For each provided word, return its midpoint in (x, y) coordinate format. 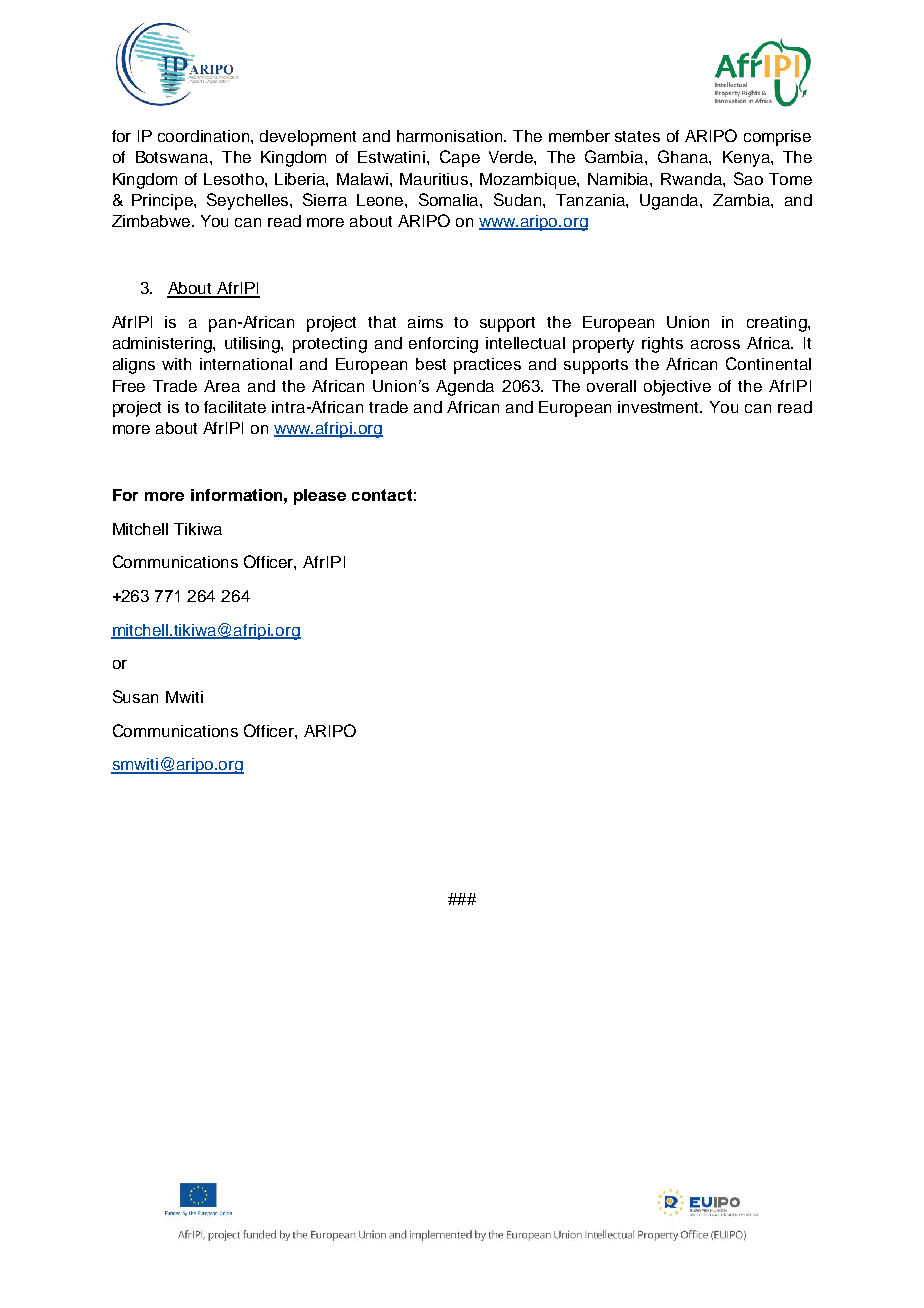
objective (677, 388)
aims (425, 322)
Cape (460, 158)
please (320, 497)
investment (660, 407)
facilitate (235, 407)
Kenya (747, 159)
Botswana (173, 157)
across (715, 344)
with (176, 364)
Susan (135, 696)
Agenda (465, 388)
